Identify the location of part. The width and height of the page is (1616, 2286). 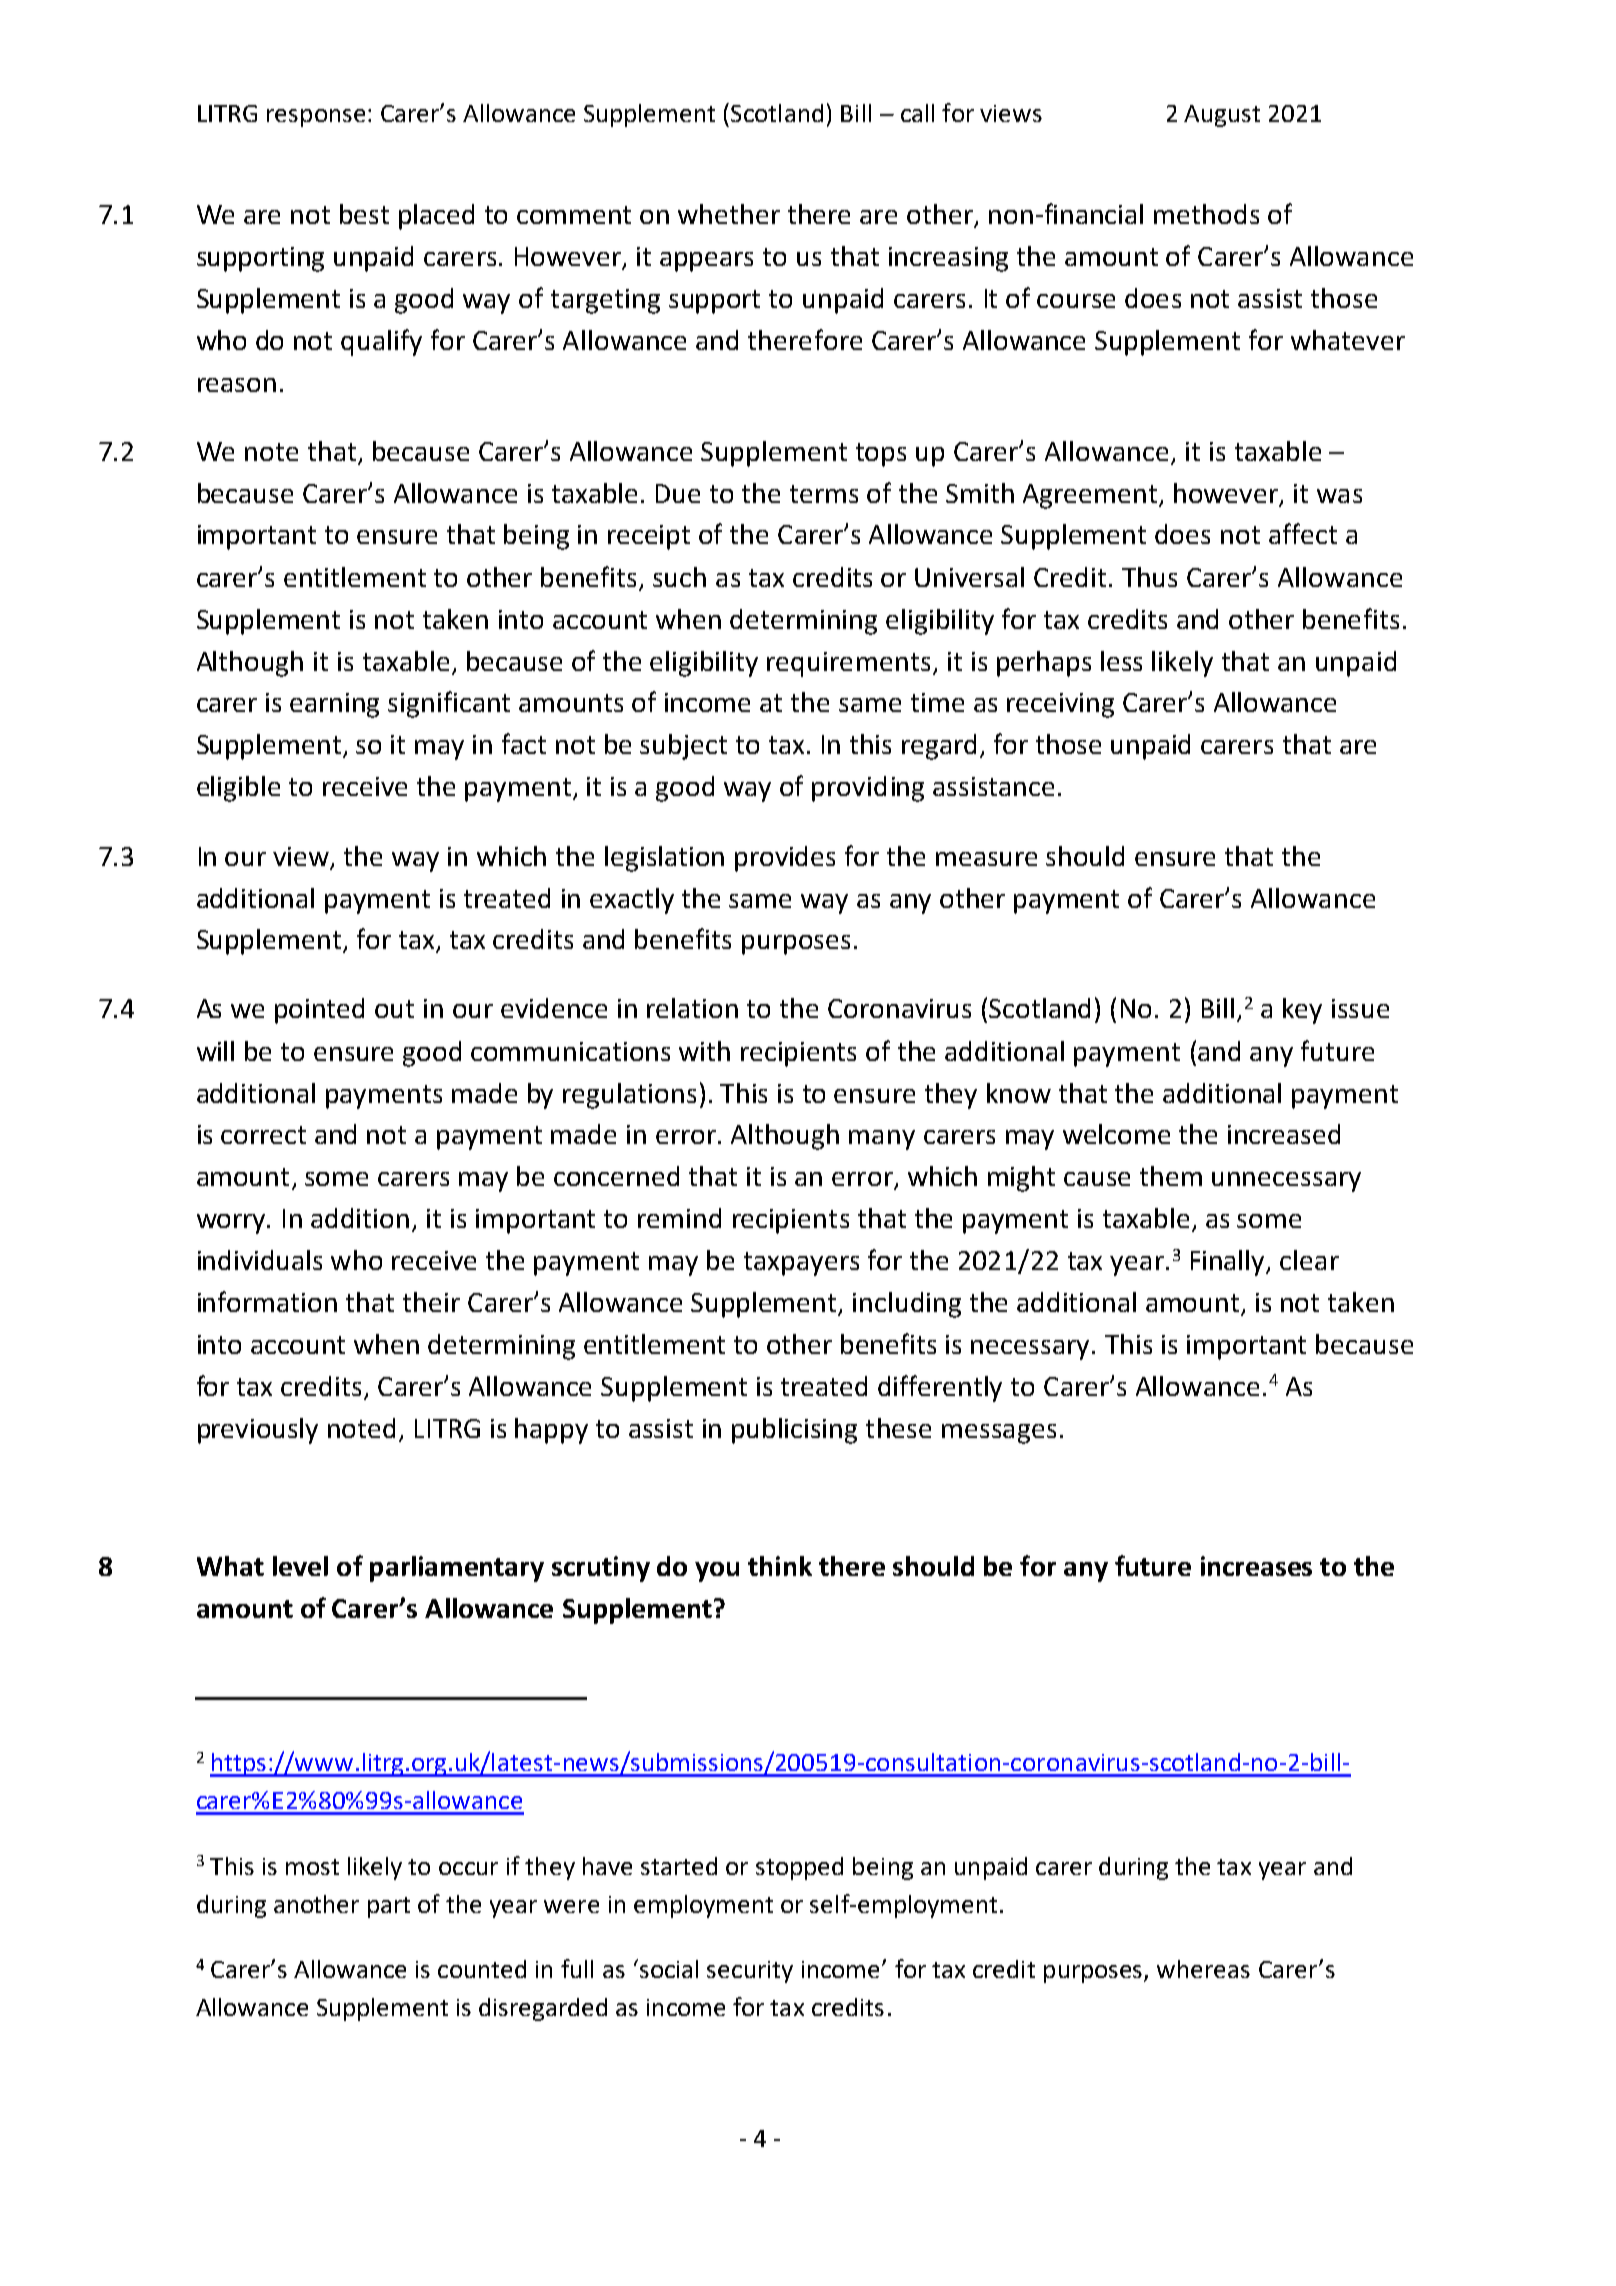
(389, 1907).
